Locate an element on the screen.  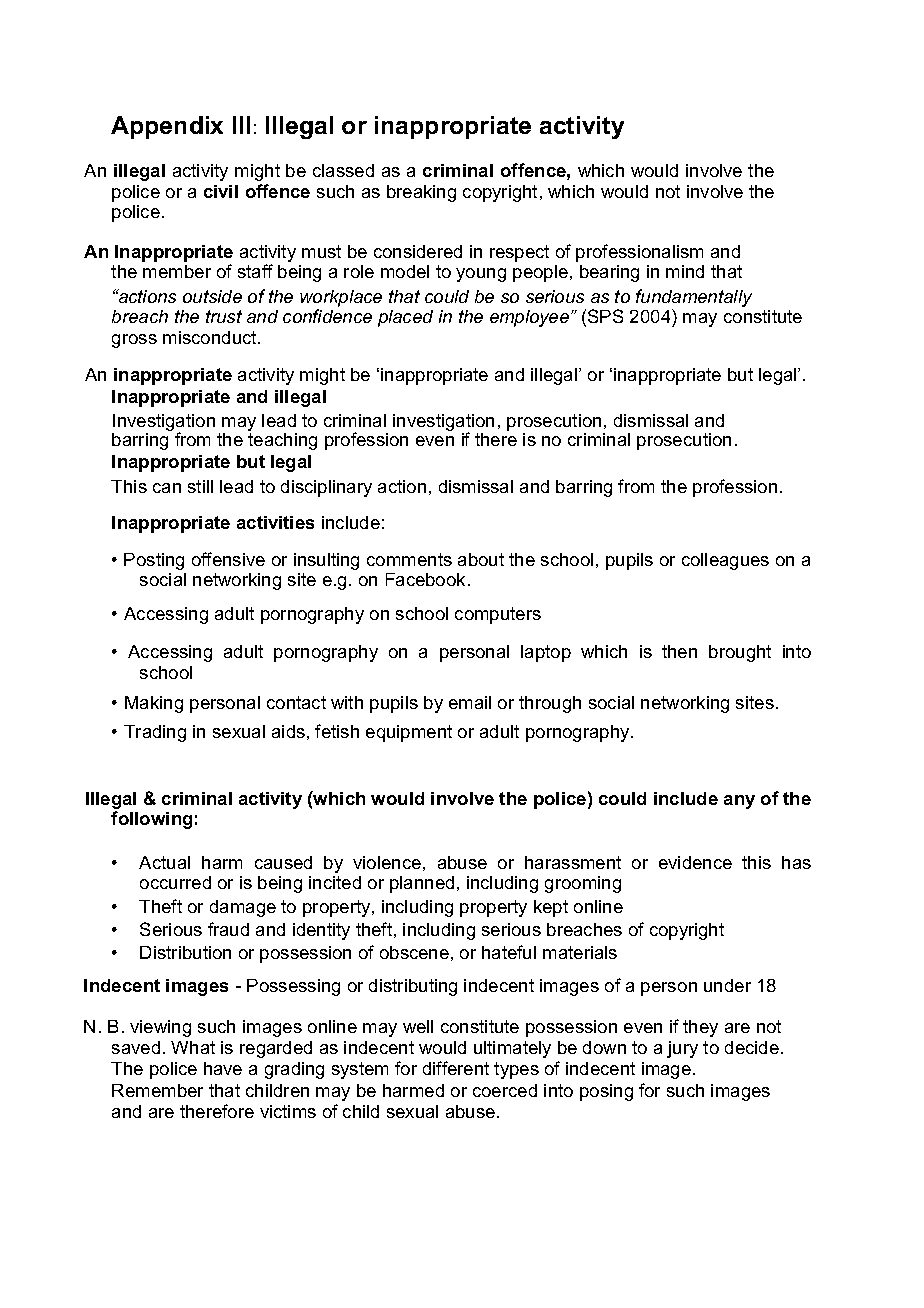
still is located at coordinates (200, 486).
